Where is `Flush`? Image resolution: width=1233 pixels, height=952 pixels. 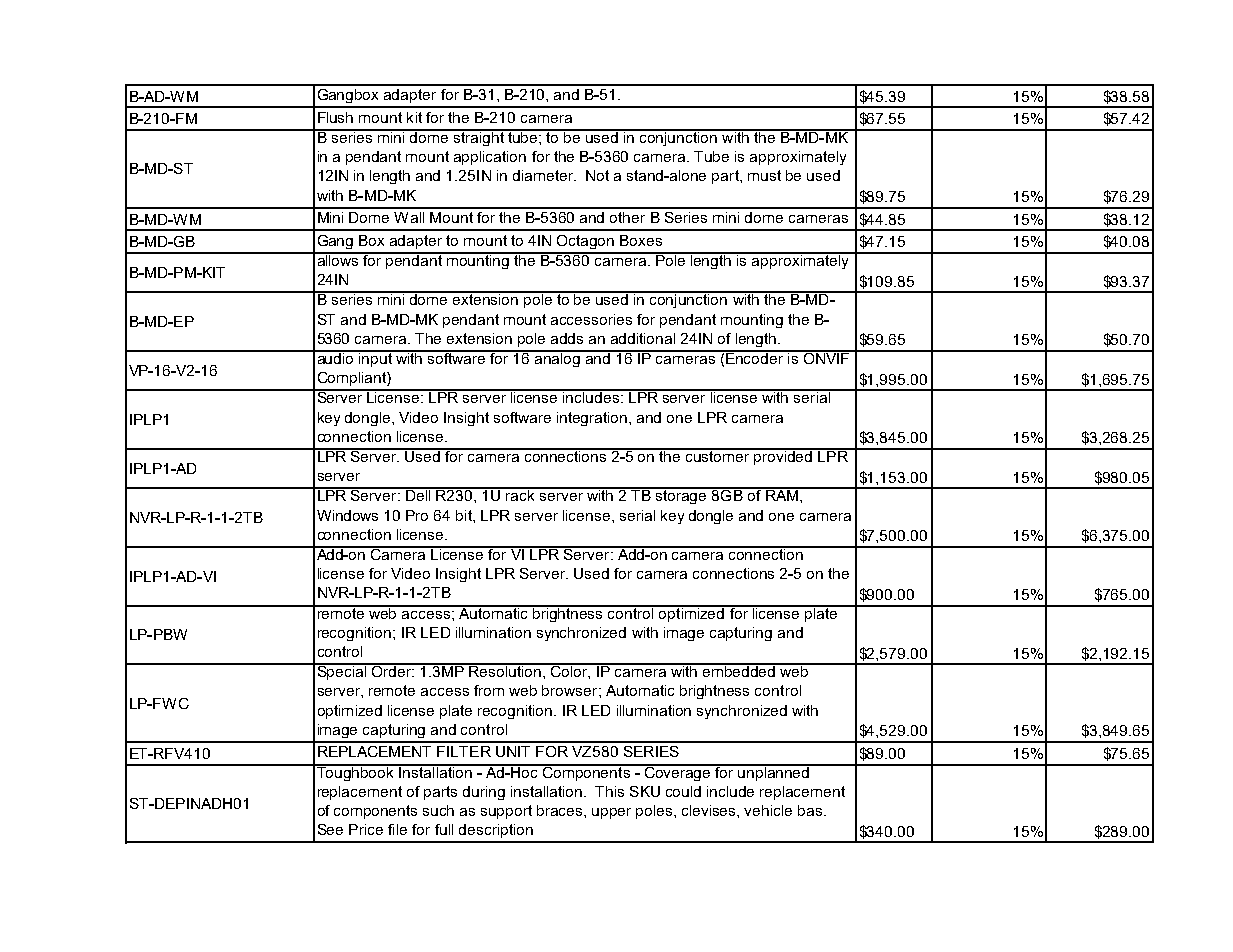 Flush is located at coordinates (335, 117).
